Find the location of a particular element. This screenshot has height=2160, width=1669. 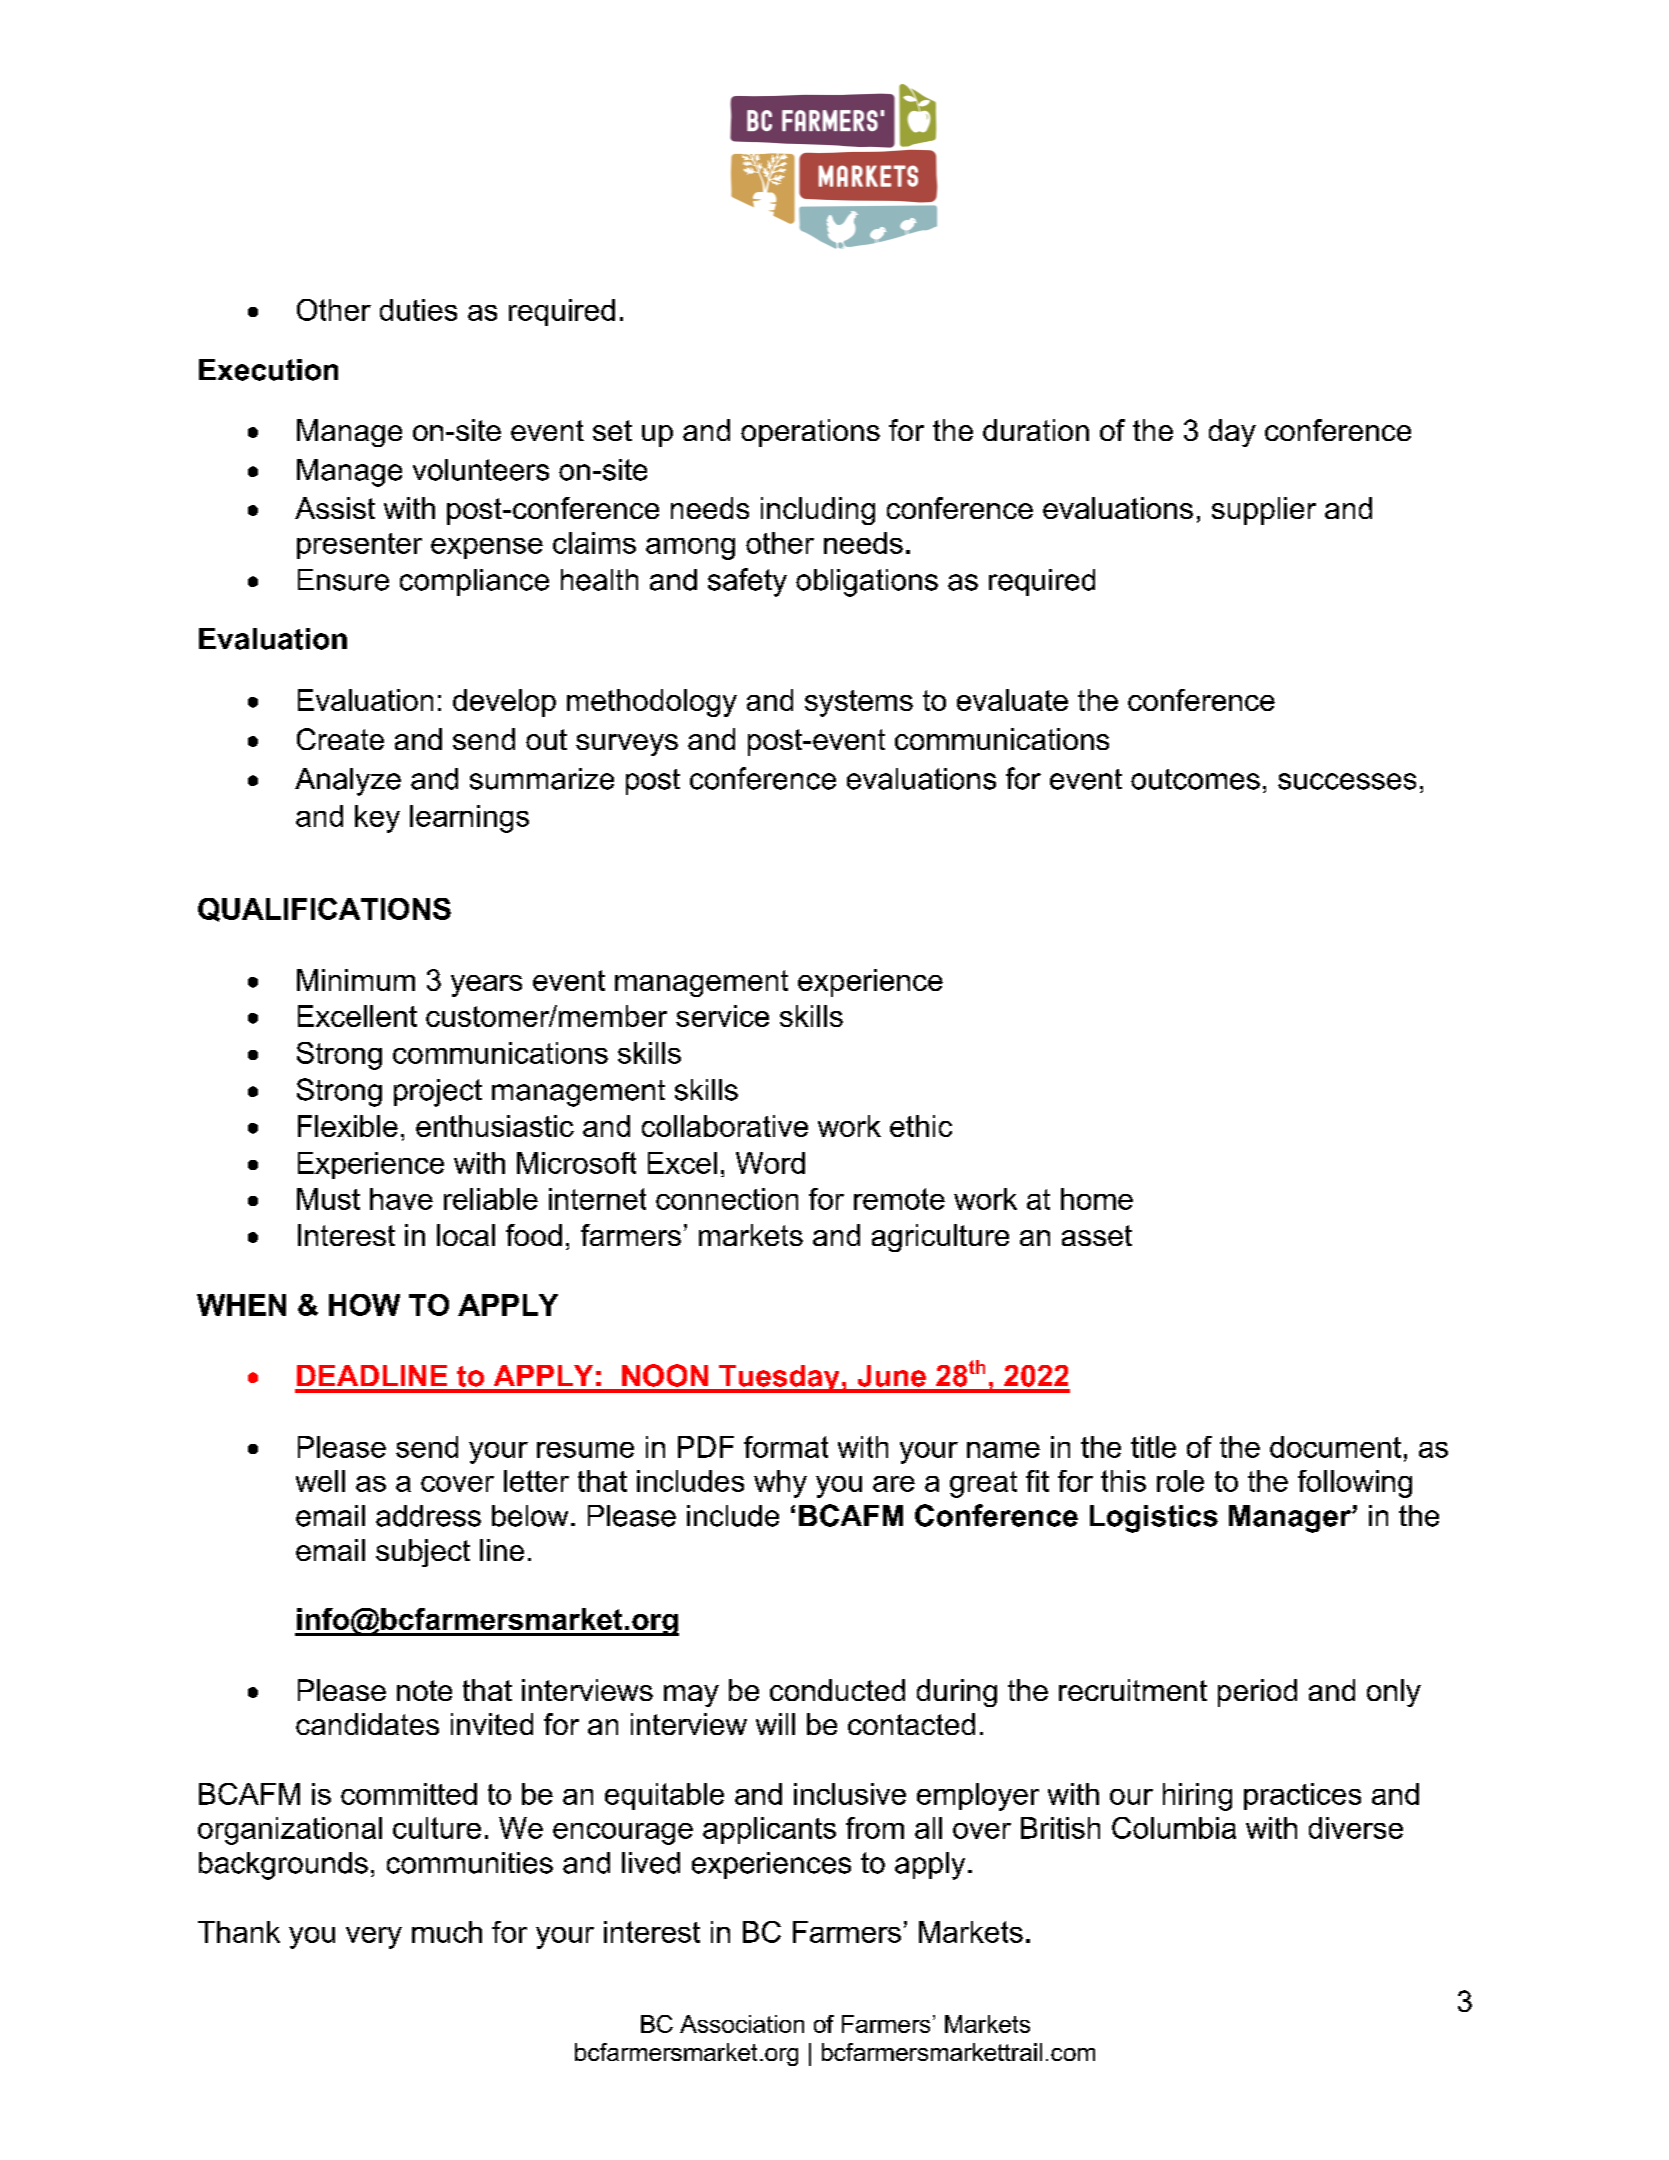

duties is located at coordinates (418, 310).
